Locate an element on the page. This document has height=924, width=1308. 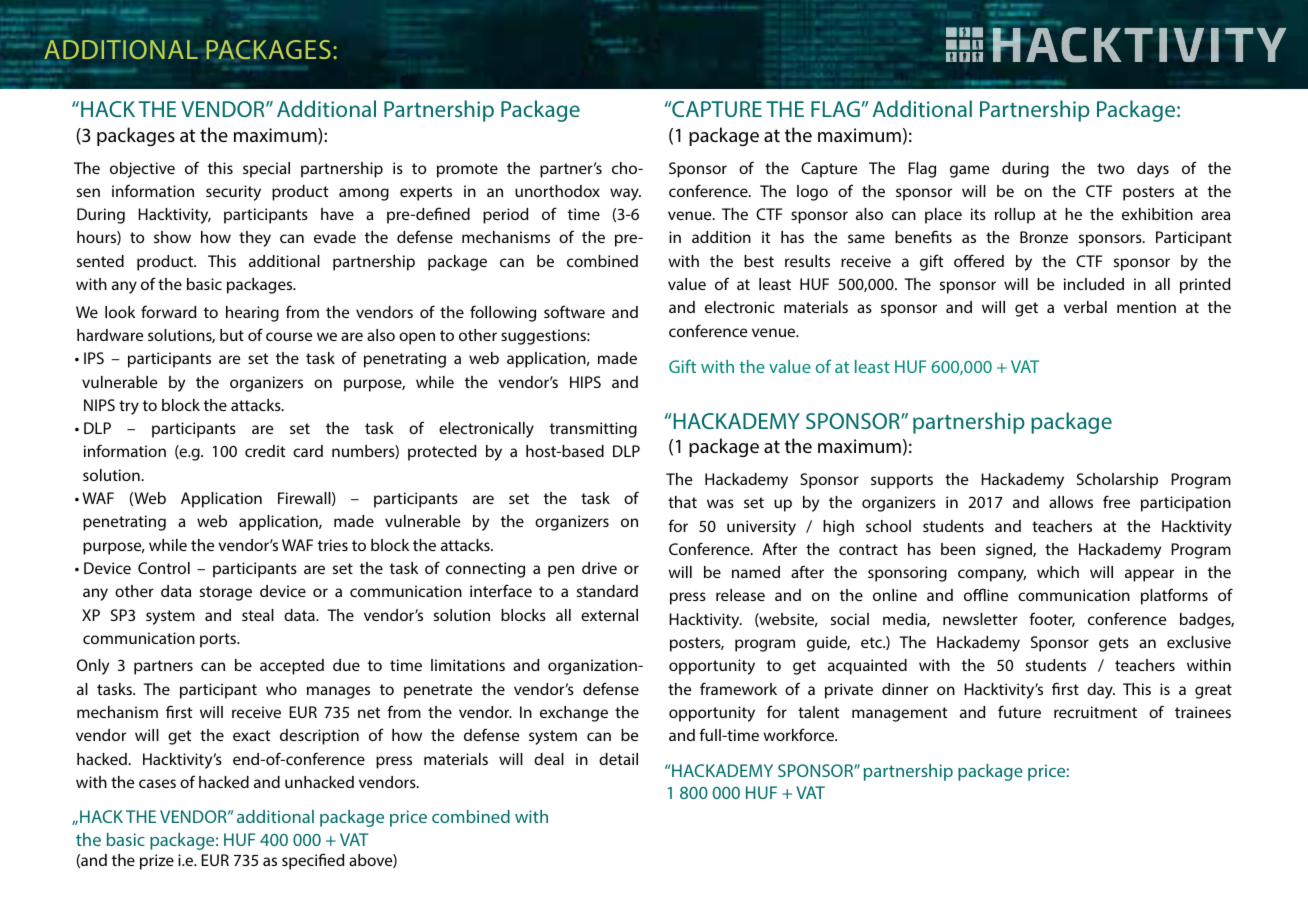
allows is located at coordinates (1071, 502).
